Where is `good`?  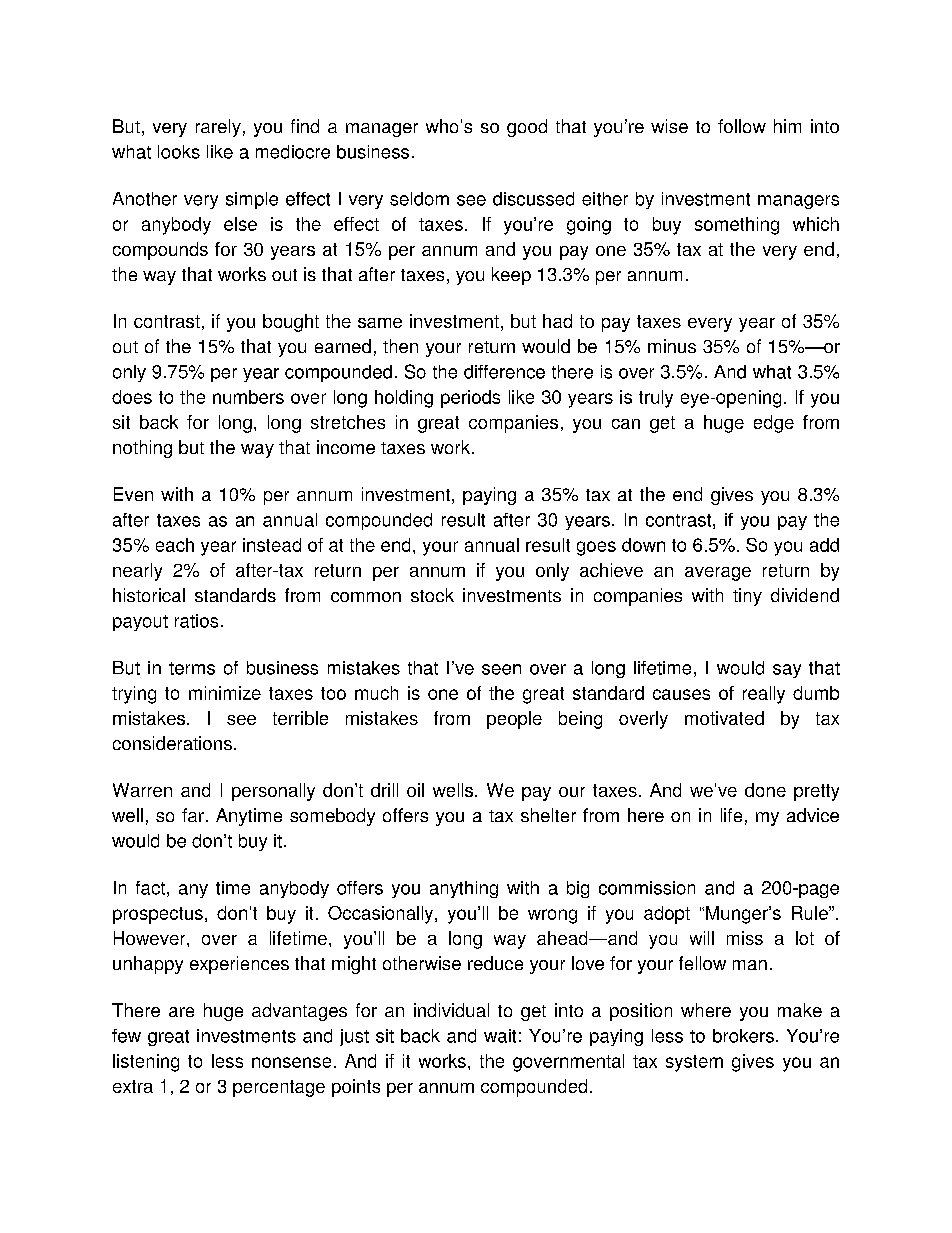 good is located at coordinates (527, 128).
